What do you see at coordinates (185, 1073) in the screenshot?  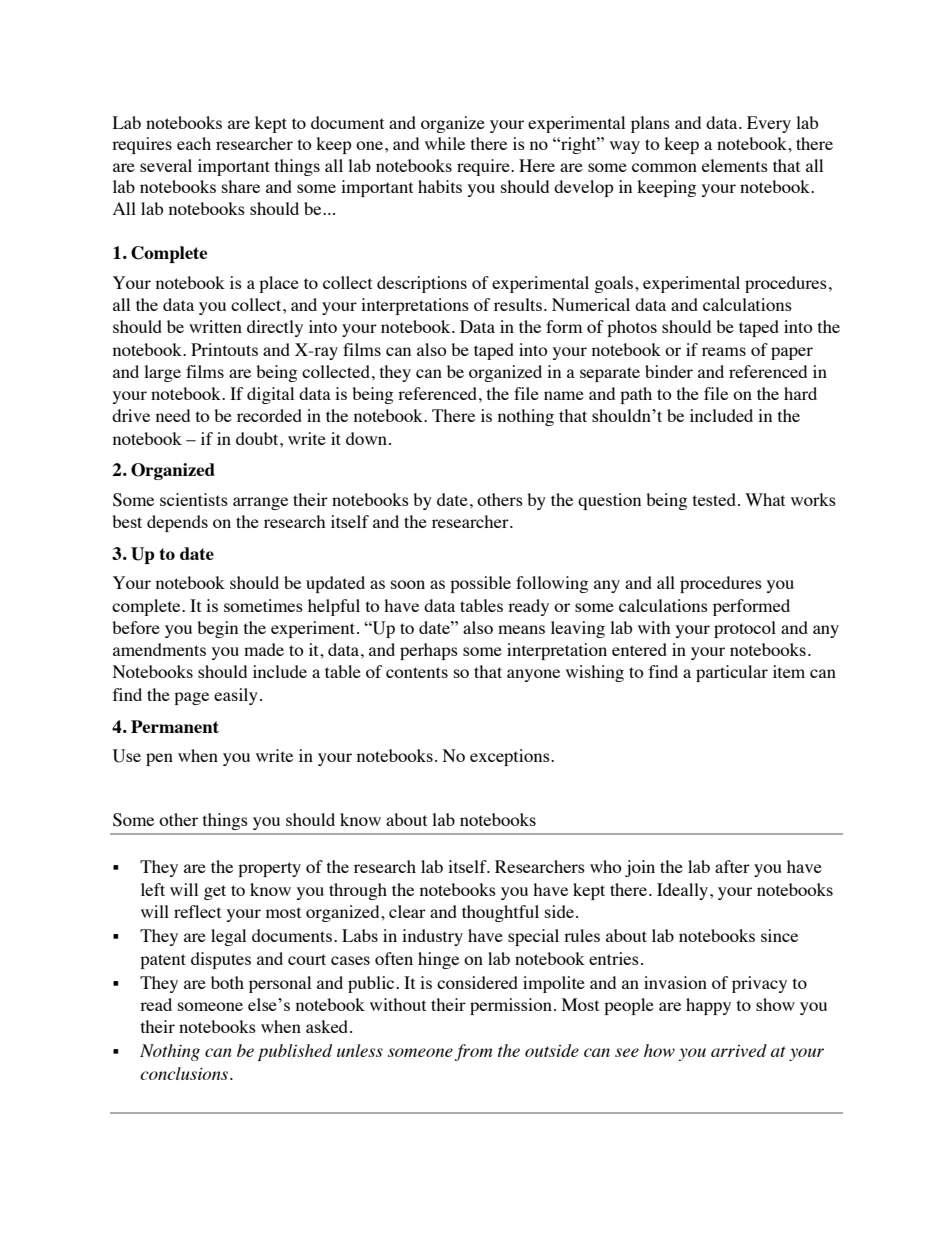 I see `conclusions` at bounding box center [185, 1073].
